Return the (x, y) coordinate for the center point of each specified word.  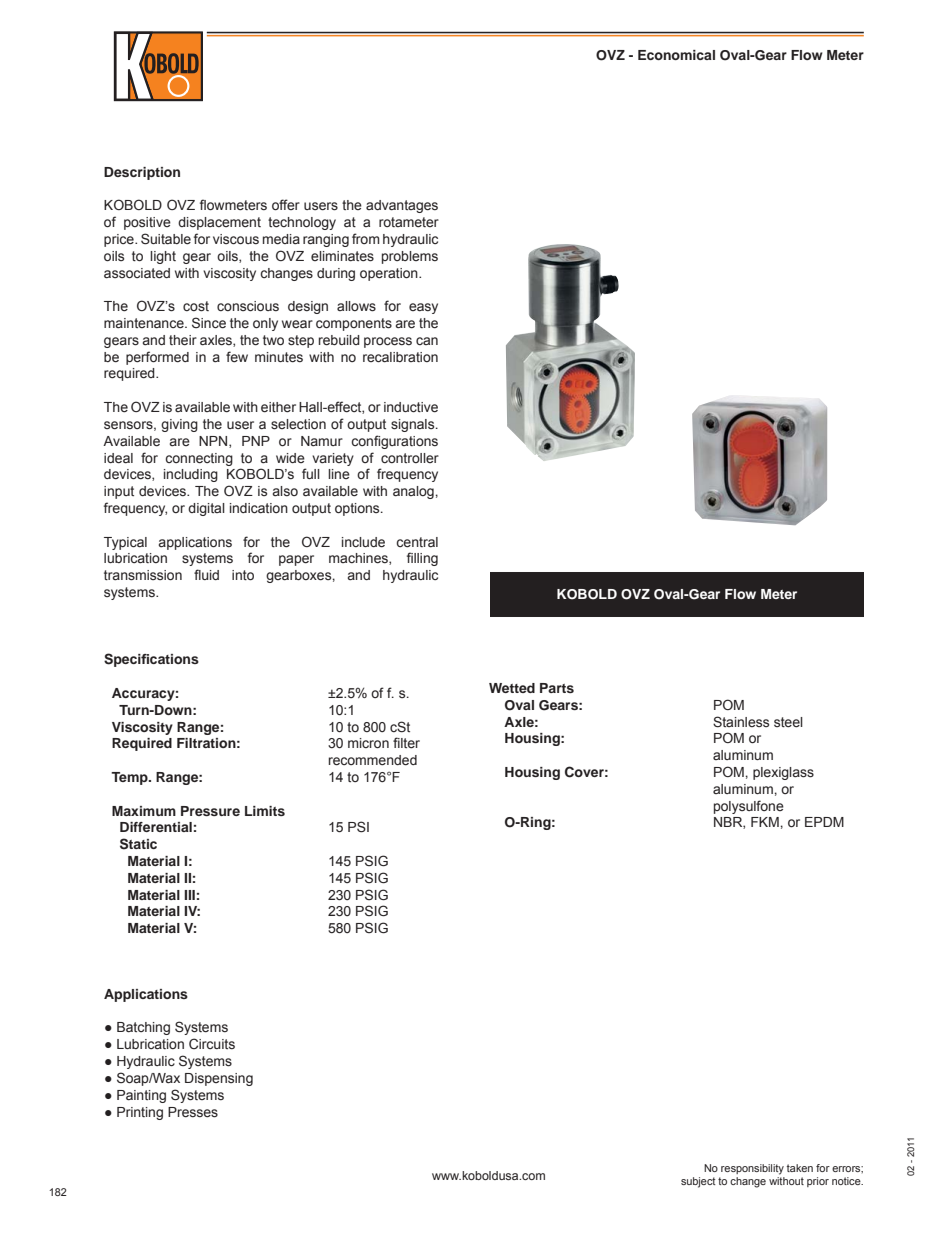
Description (142, 173)
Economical (676, 55)
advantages (402, 206)
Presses (193, 1112)
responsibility (752, 1169)
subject (698, 1182)
